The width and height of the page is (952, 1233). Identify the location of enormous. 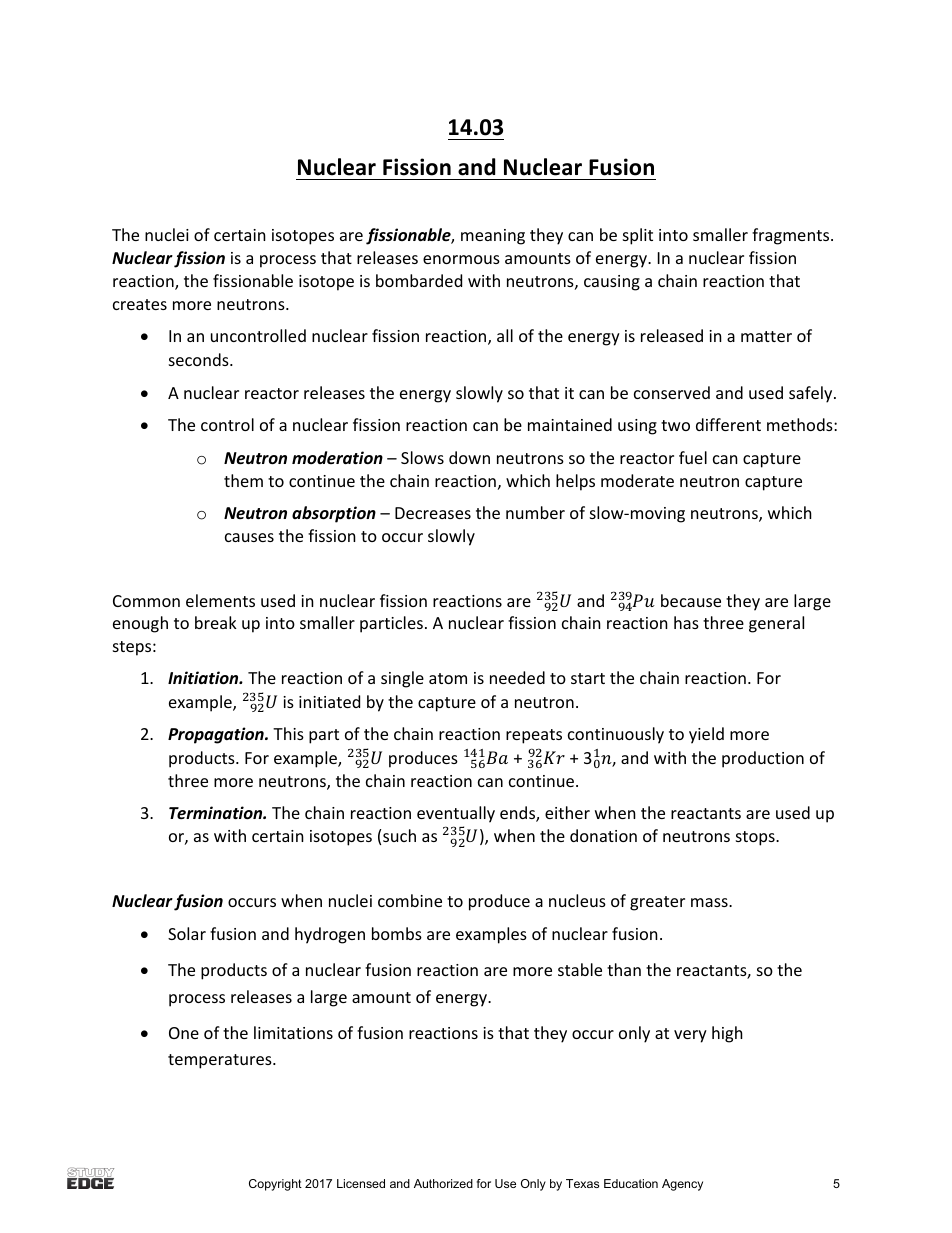
(461, 259).
